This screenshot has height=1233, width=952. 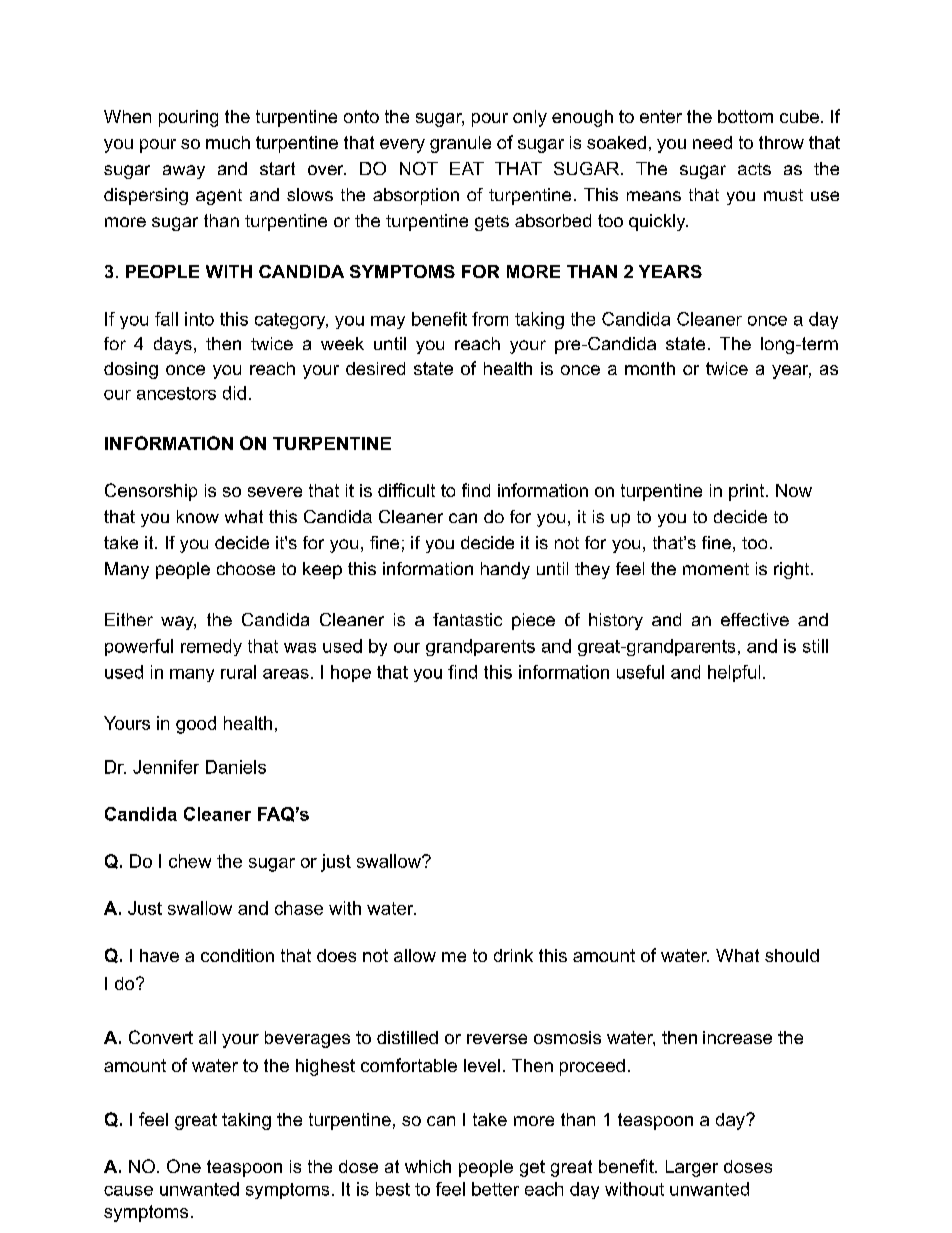 What do you see at coordinates (184, 1166) in the screenshot?
I see `One` at bounding box center [184, 1166].
